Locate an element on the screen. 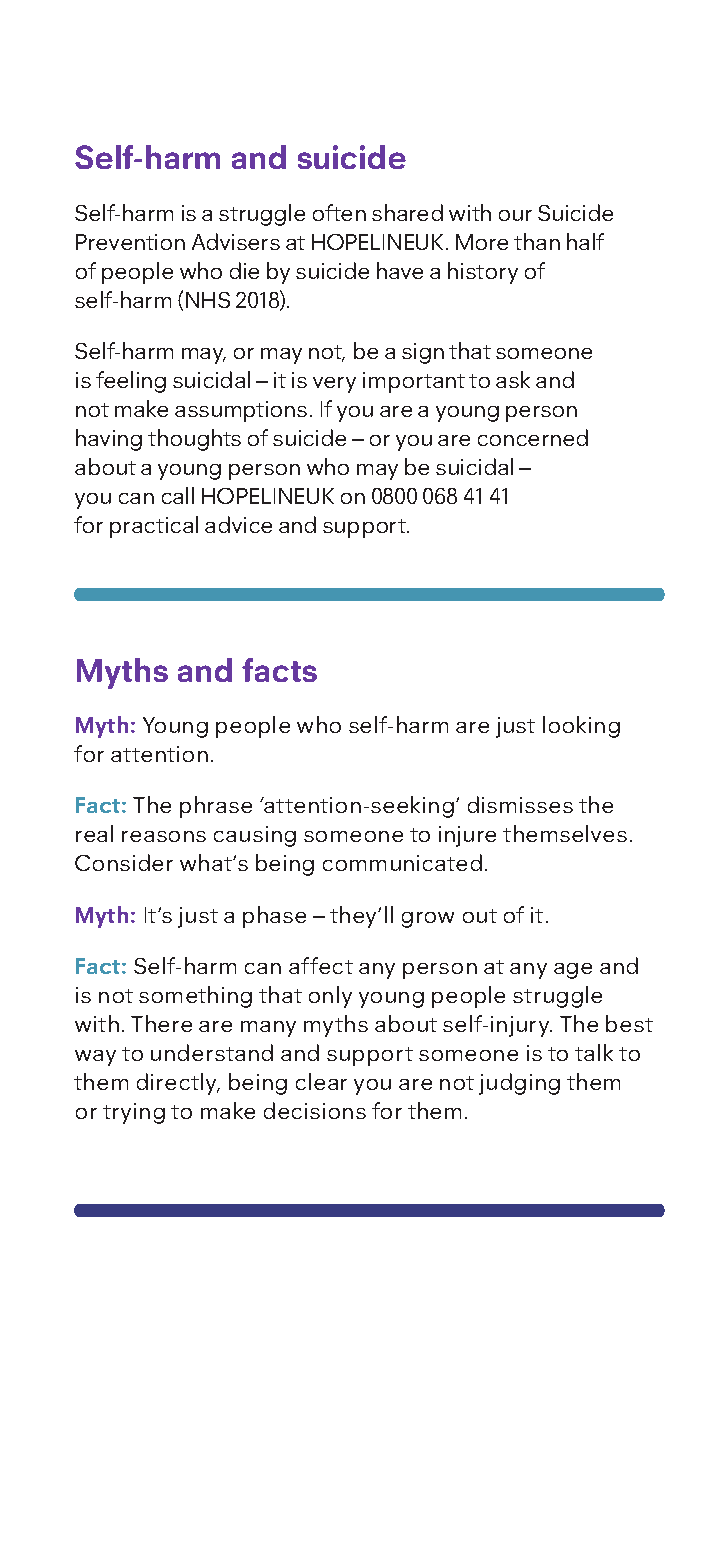  Prevention is located at coordinates (130, 242).
